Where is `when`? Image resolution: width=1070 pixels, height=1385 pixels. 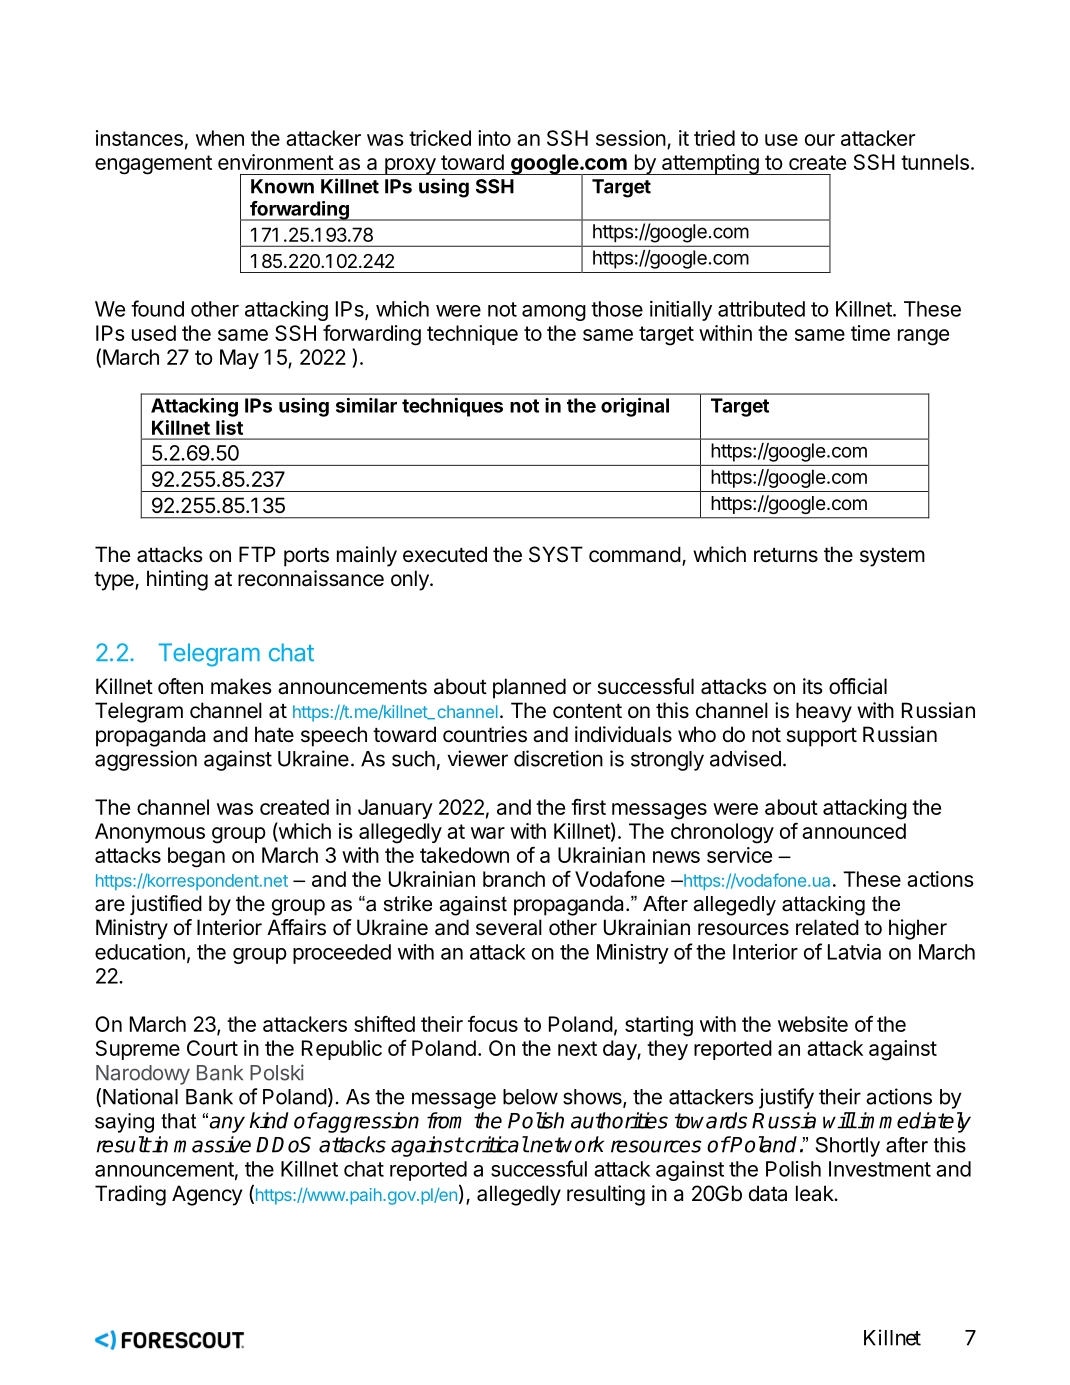
when is located at coordinates (220, 138).
